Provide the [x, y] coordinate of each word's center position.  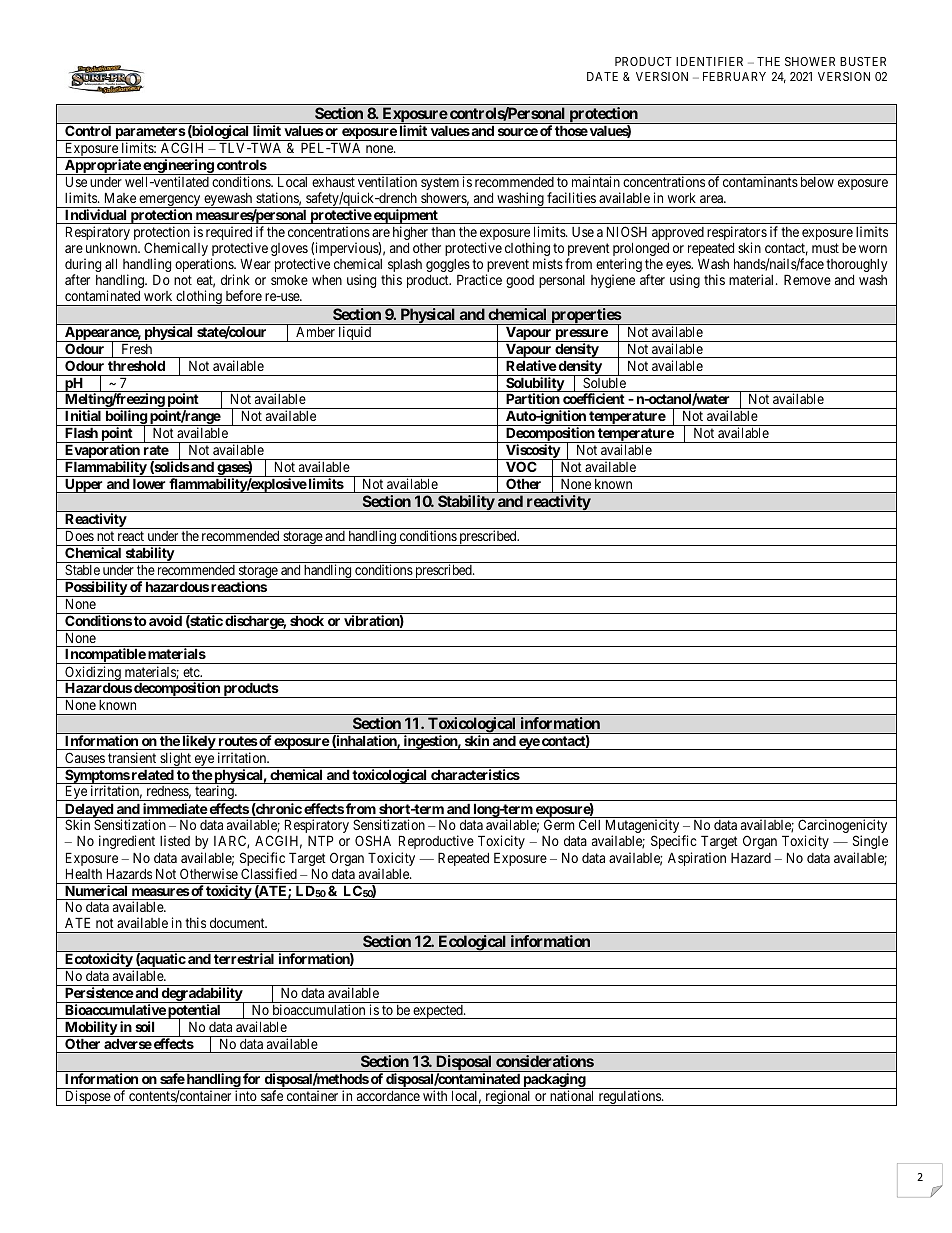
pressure [581, 335]
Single [870, 842]
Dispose [87, 1098]
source [518, 132]
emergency [170, 201]
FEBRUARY [734, 76]
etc [192, 672]
